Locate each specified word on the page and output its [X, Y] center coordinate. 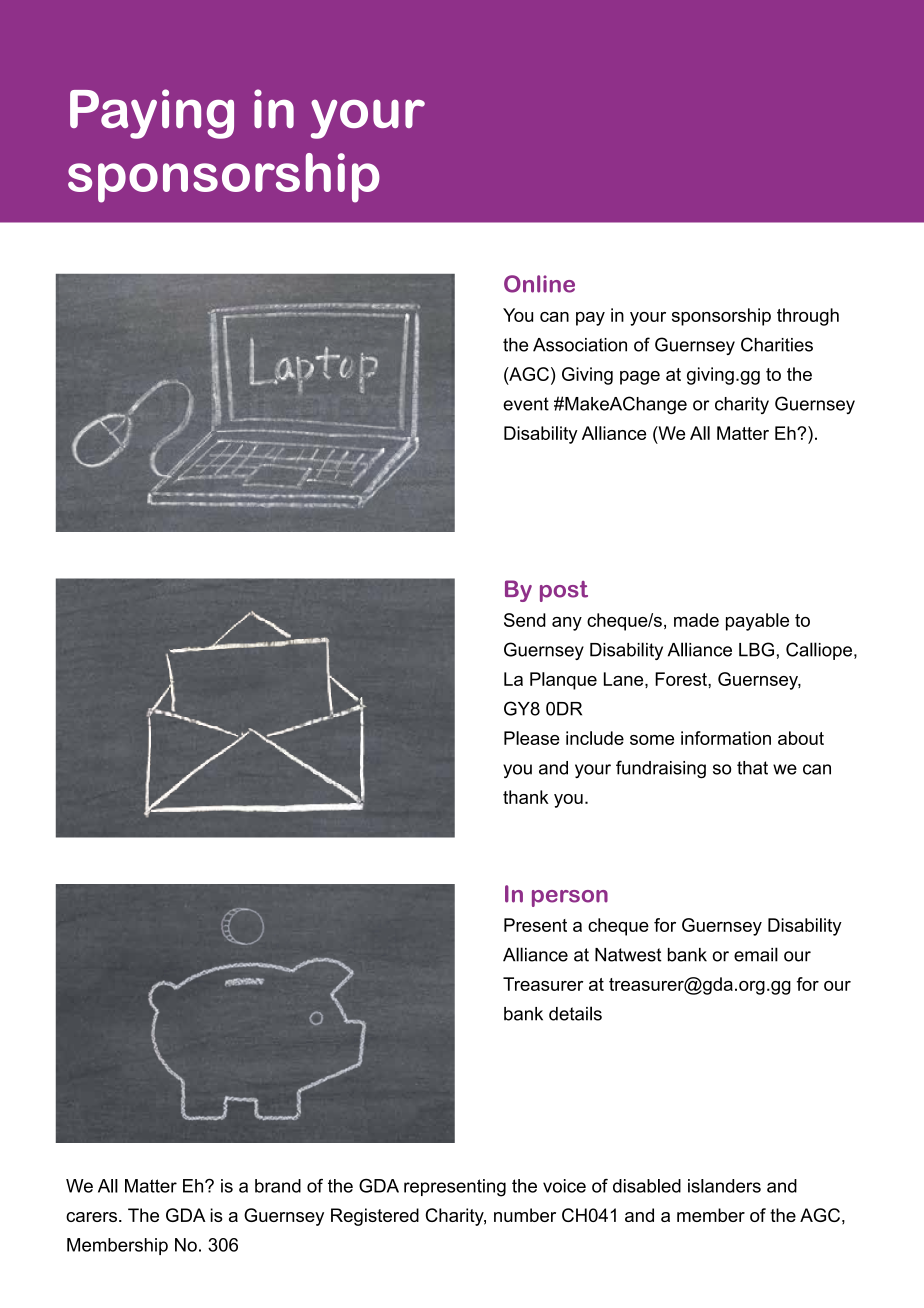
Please [532, 738]
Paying [152, 114]
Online [539, 284]
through [808, 317]
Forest [682, 679]
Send [525, 620]
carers [91, 1217]
